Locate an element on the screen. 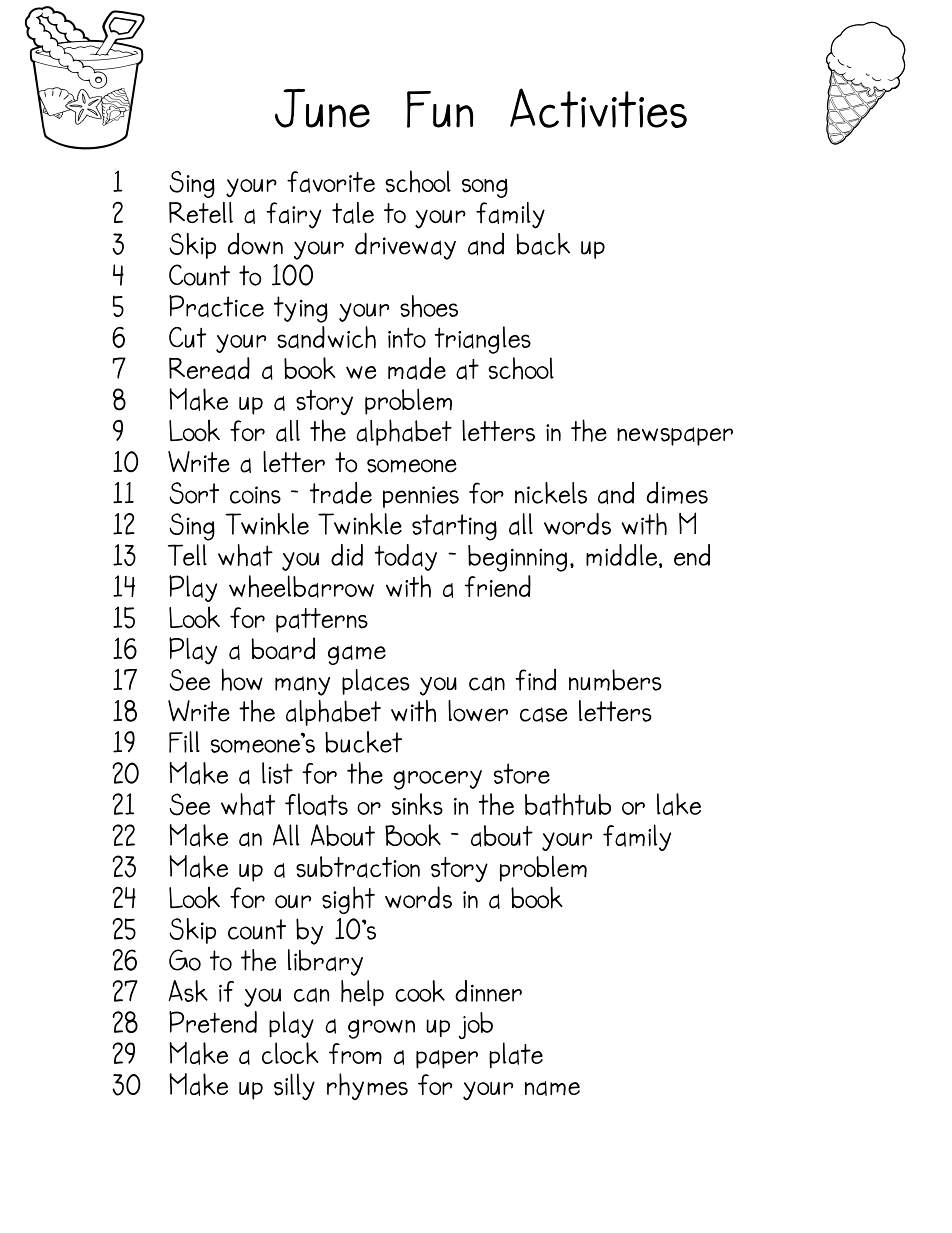 The width and height of the screenshot is (952, 1233). numbers is located at coordinates (615, 680).
